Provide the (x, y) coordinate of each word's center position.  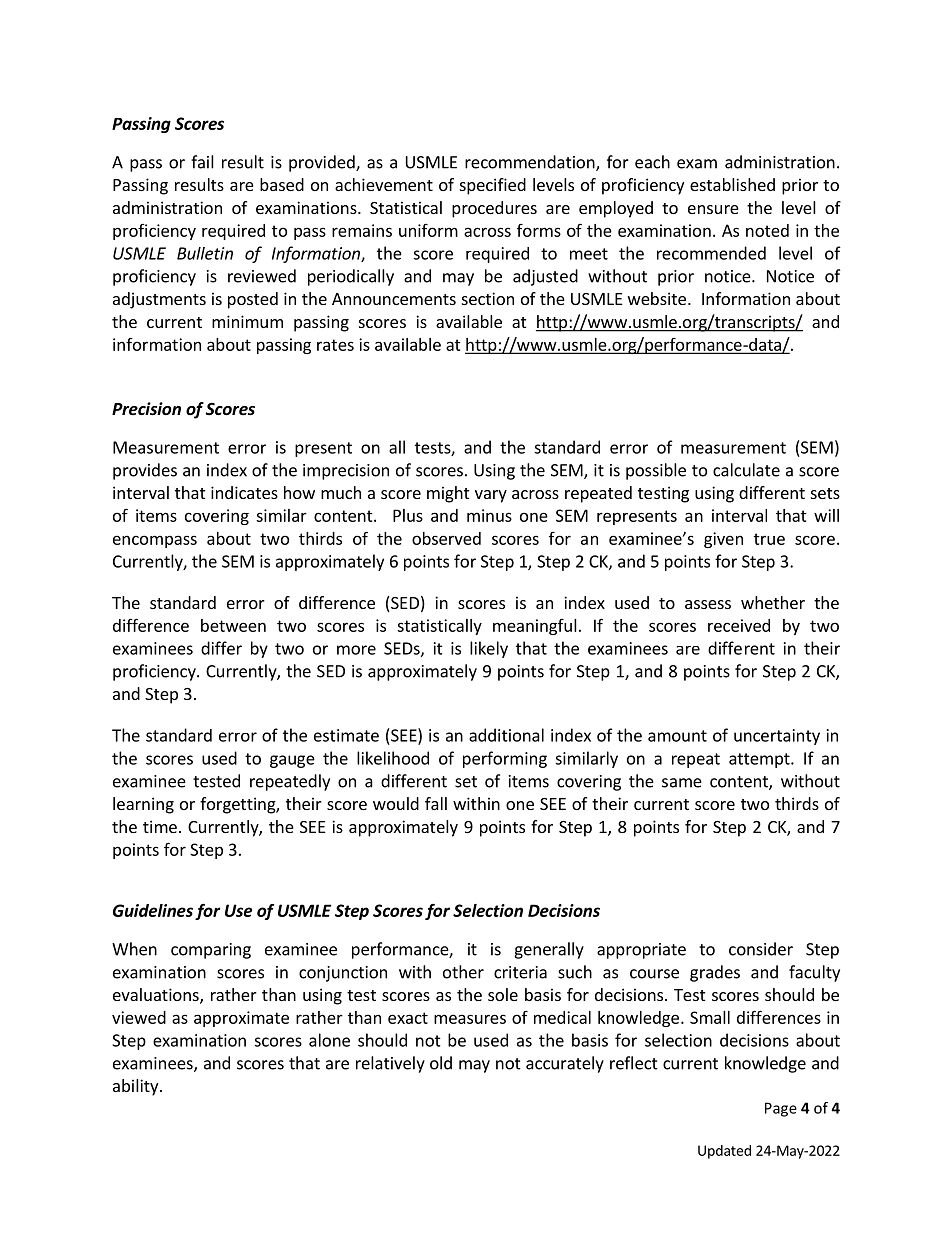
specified (493, 186)
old (441, 1063)
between (233, 625)
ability (137, 1087)
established (732, 184)
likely (489, 649)
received (739, 625)
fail (202, 162)
